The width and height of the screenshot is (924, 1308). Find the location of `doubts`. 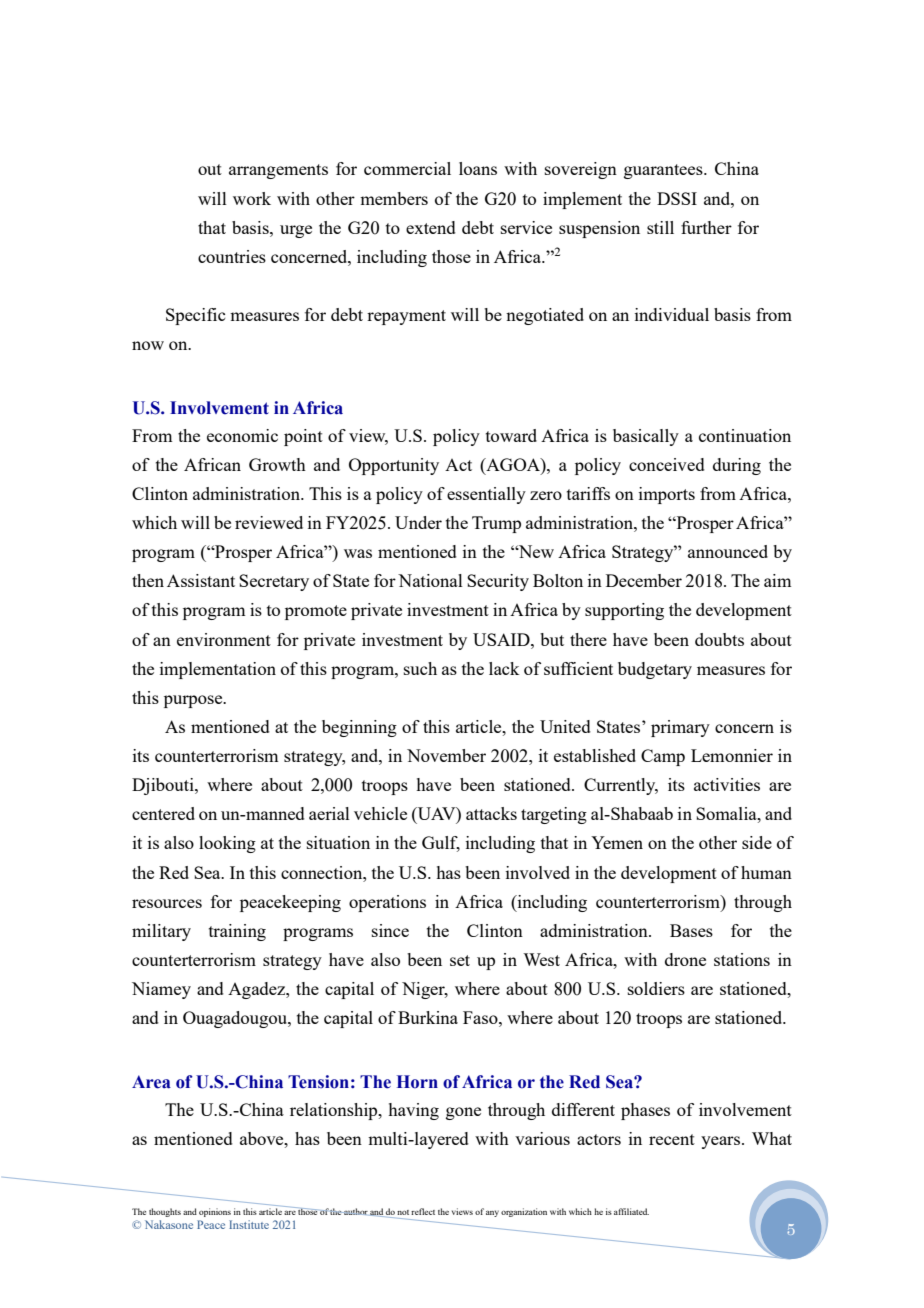

doubts is located at coordinates (719, 639).
